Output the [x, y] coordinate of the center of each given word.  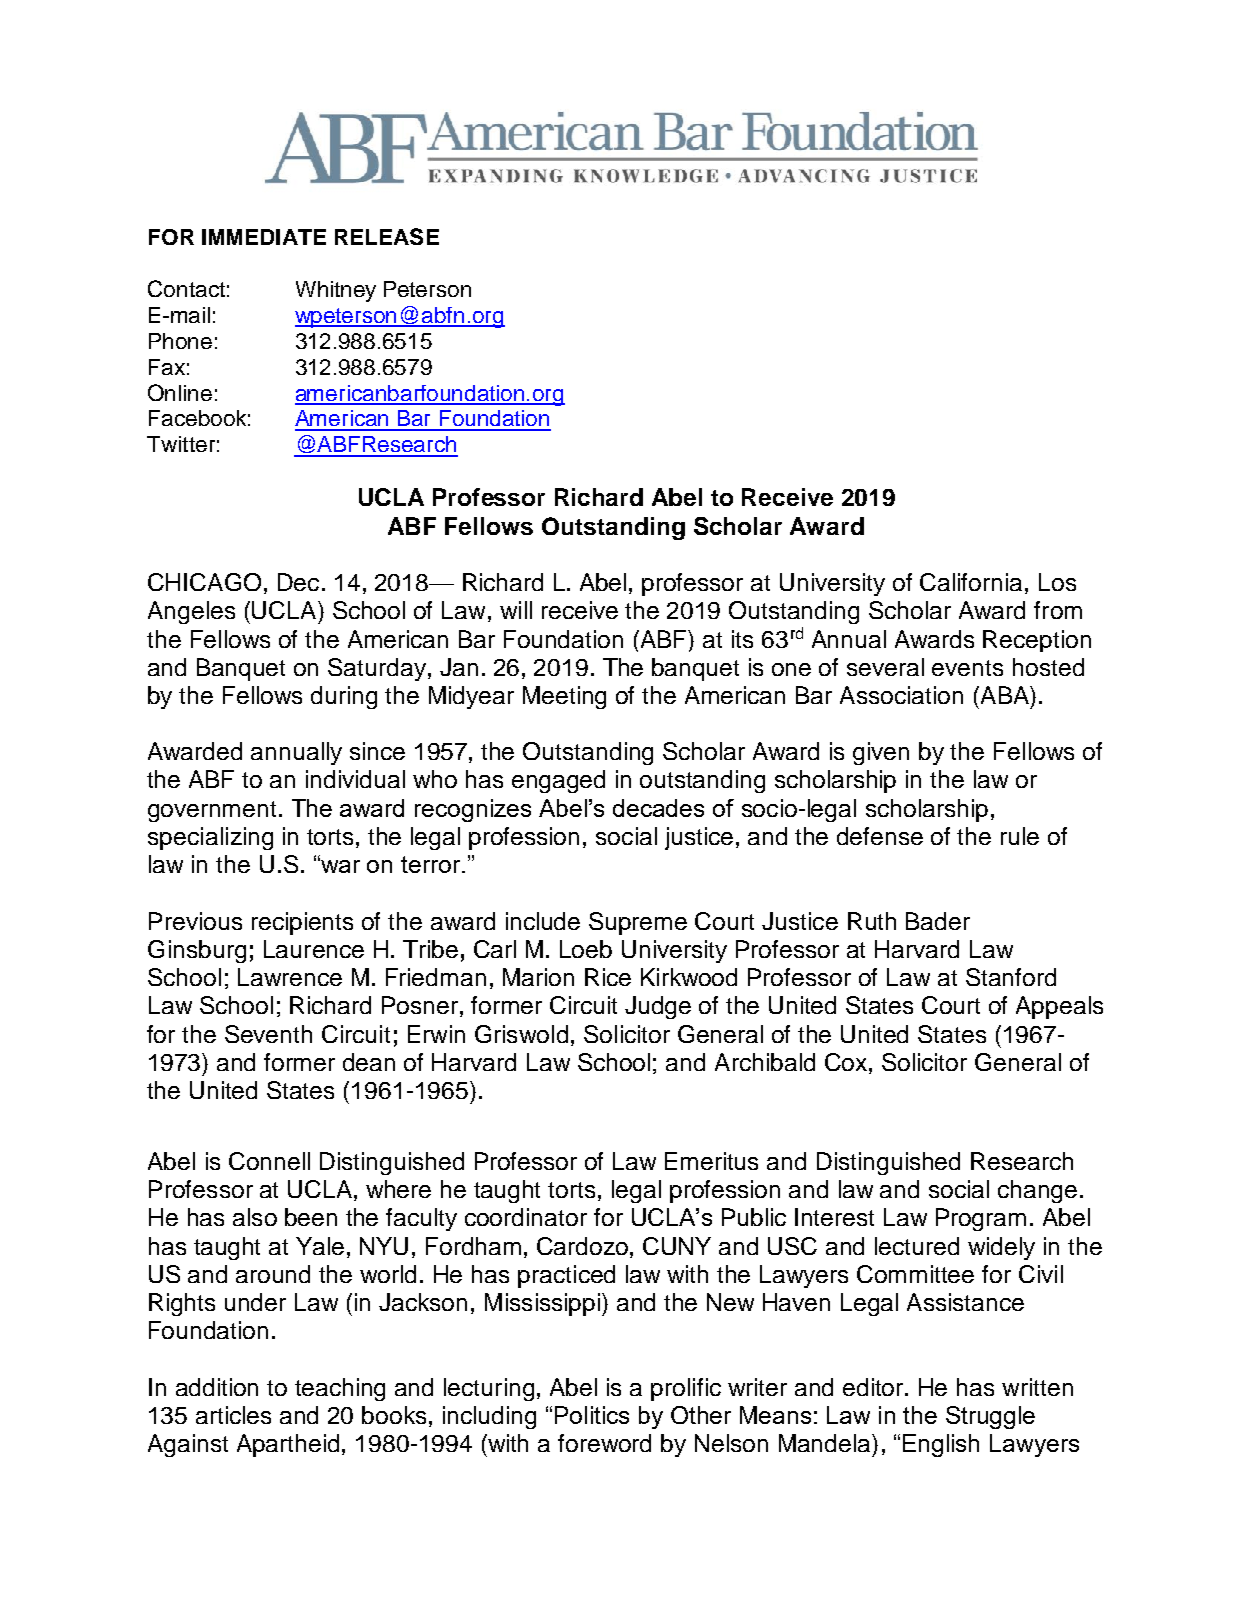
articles [233, 1415]
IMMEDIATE [264, 237]
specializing [210, 838]
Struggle [990, 1417]
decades [658, 808]
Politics [592, 1415]
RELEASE [387, 236]
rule [1020, 836]
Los [1057, 582]
